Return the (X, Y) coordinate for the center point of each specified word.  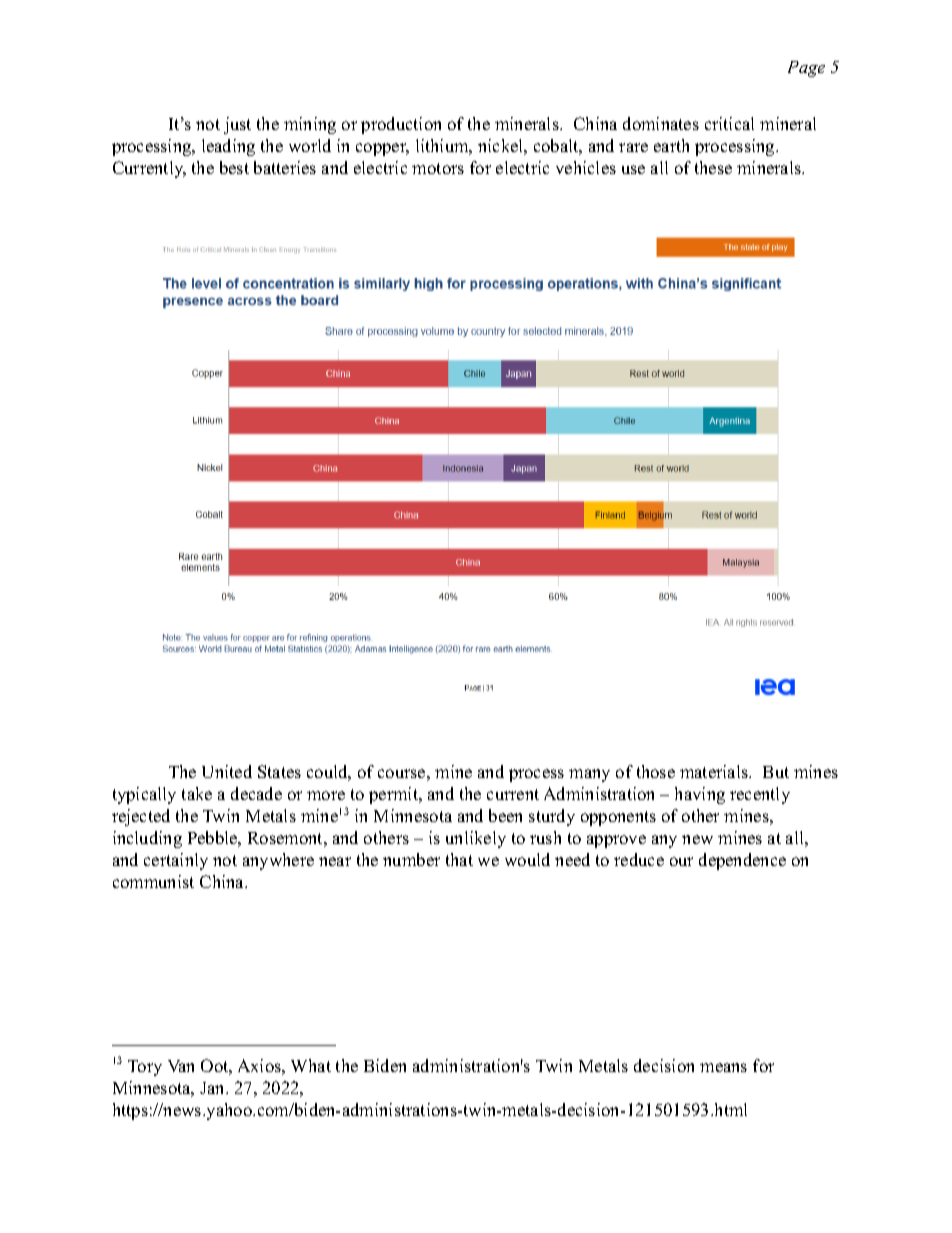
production (401, 125)
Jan (213, 1088)
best (234, 167)
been (505, 815)
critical (729, 123)
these (713, 167)
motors (438, 168)
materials (715, 771)
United (227, 771)
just (237, 125)
